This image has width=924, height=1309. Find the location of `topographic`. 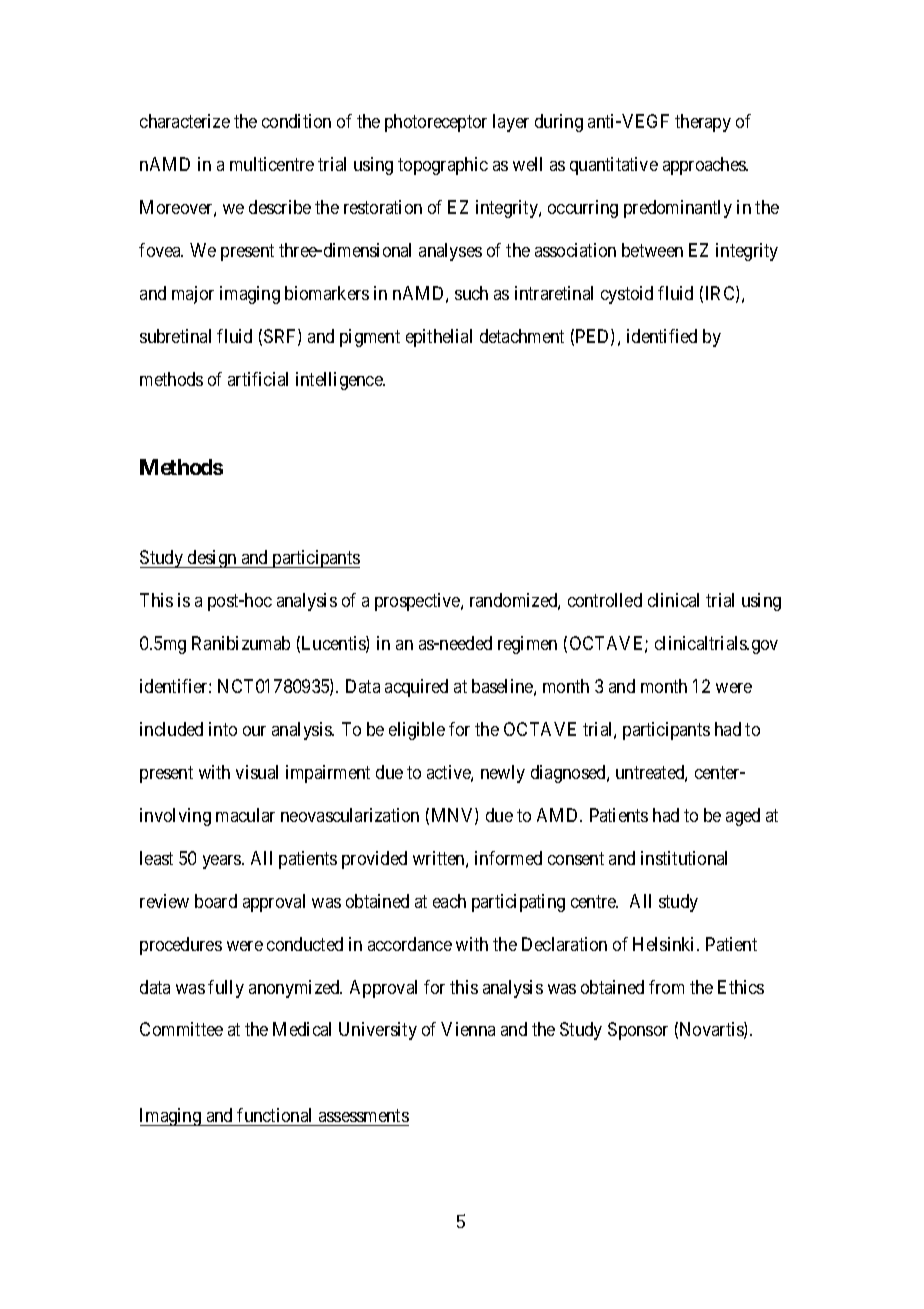

topographic is located at coordinates (443, 166).
